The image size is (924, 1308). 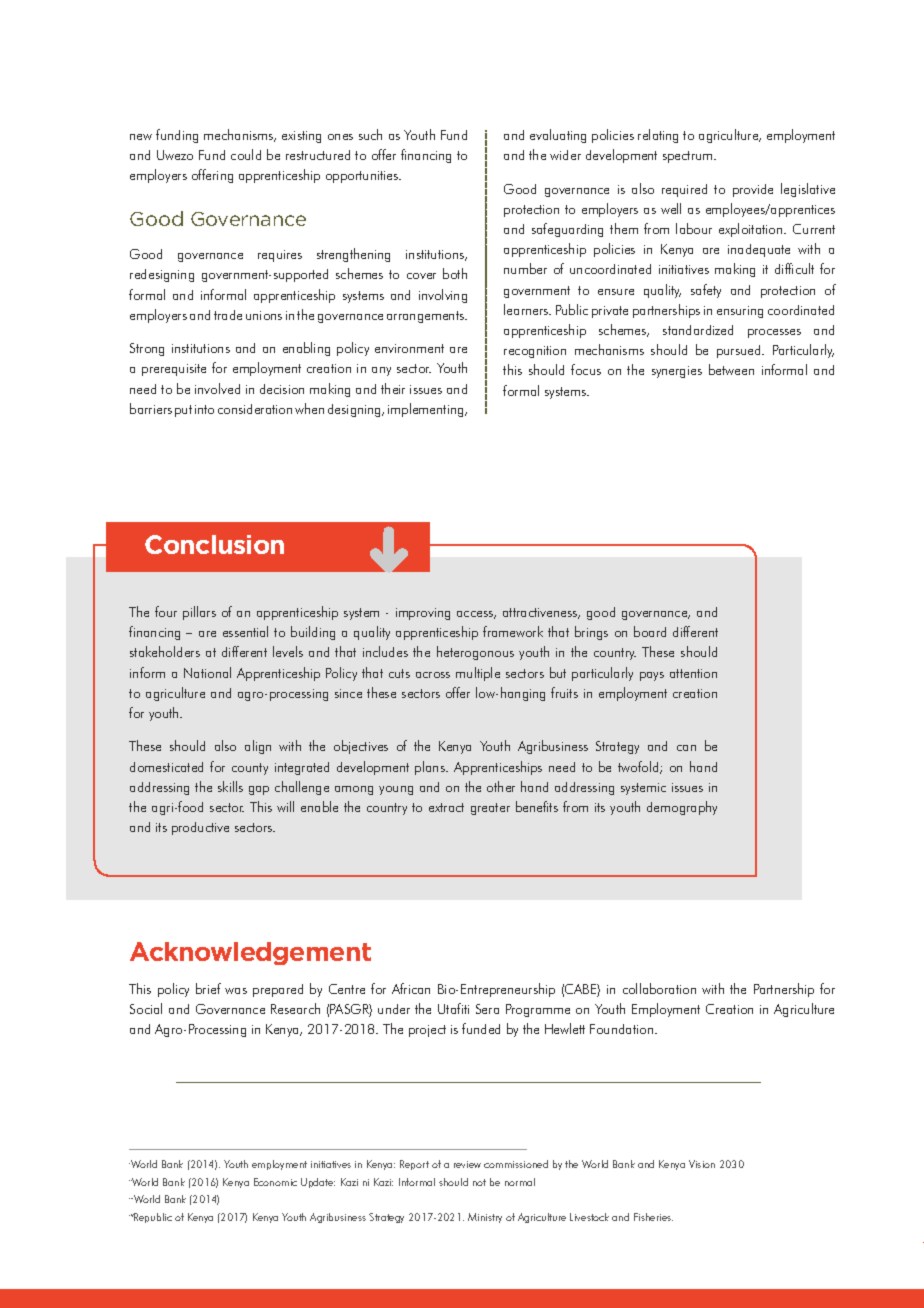 What do you see at coordinates (490, 809) in the image?
I see `greater` at bounding box center [490, 809].
